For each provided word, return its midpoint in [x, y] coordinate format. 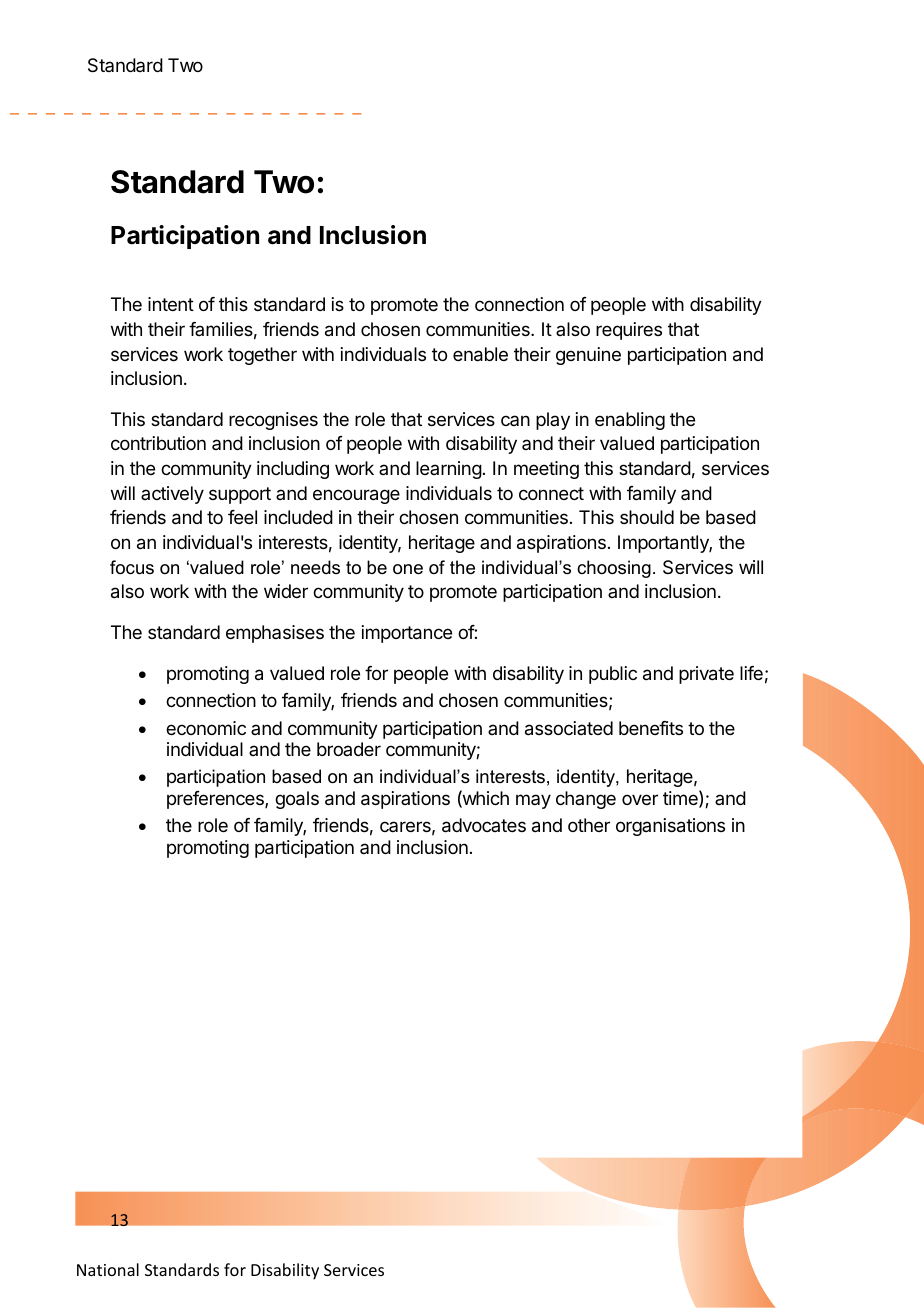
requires [629, 331]
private [706, 675]
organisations [670, 827]
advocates [484, 825]
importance [407, 634]
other [589, 825]
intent [171, 304]
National [108, 1269]
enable [480, 354]
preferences [216, 800]
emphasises [275, 634]
